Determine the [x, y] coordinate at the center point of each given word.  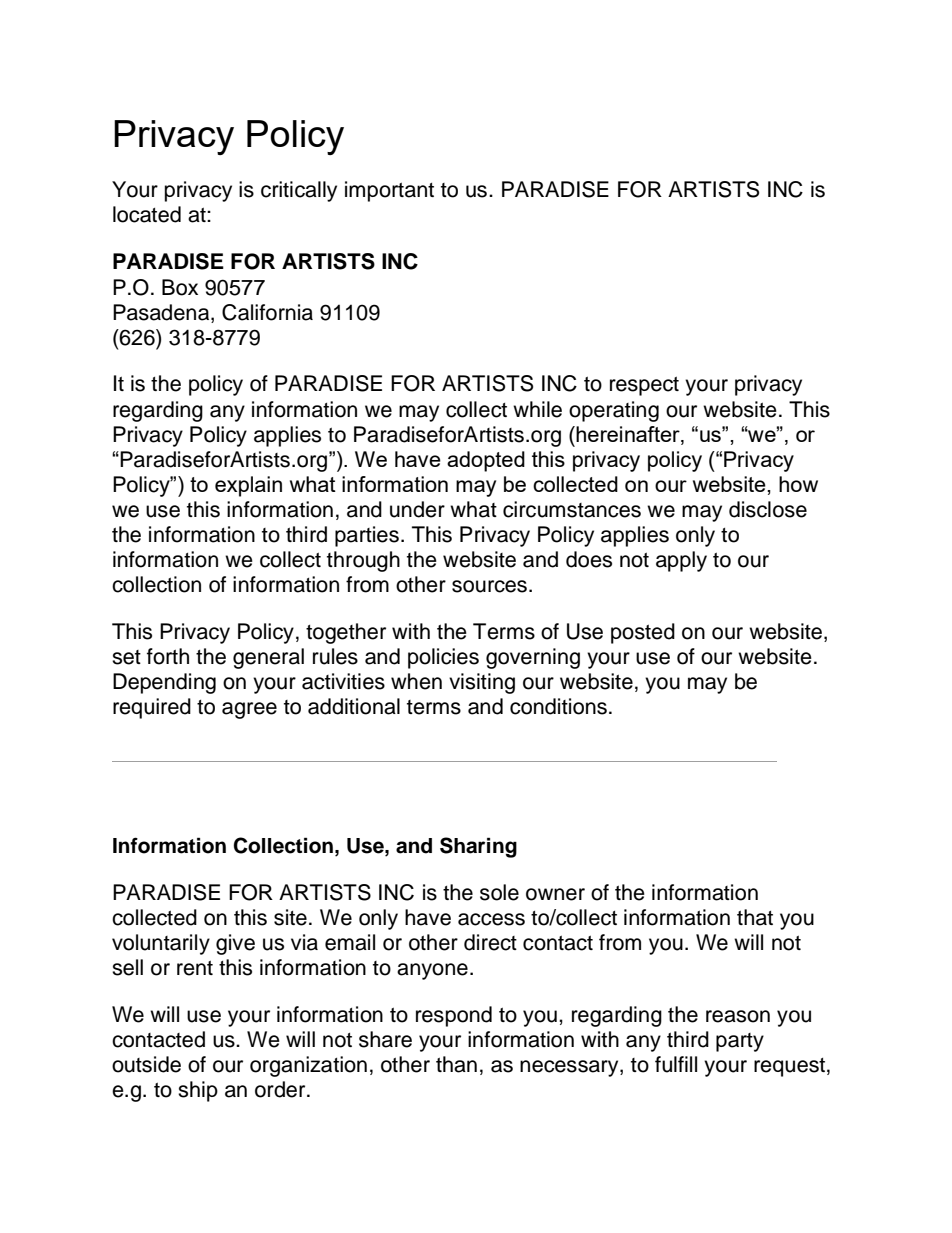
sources [489, 586]
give [235, 944]
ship [198, 1091]
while [537, 409]
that [755, 917]
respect [644, 386]
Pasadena [162, 312]
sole [499, 892]
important [389, 191]
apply [681, 561]
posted [643, 633]
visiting [482, 683]
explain [248, 486]
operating [614, 411]
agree [249, 710]
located [147, 214]
